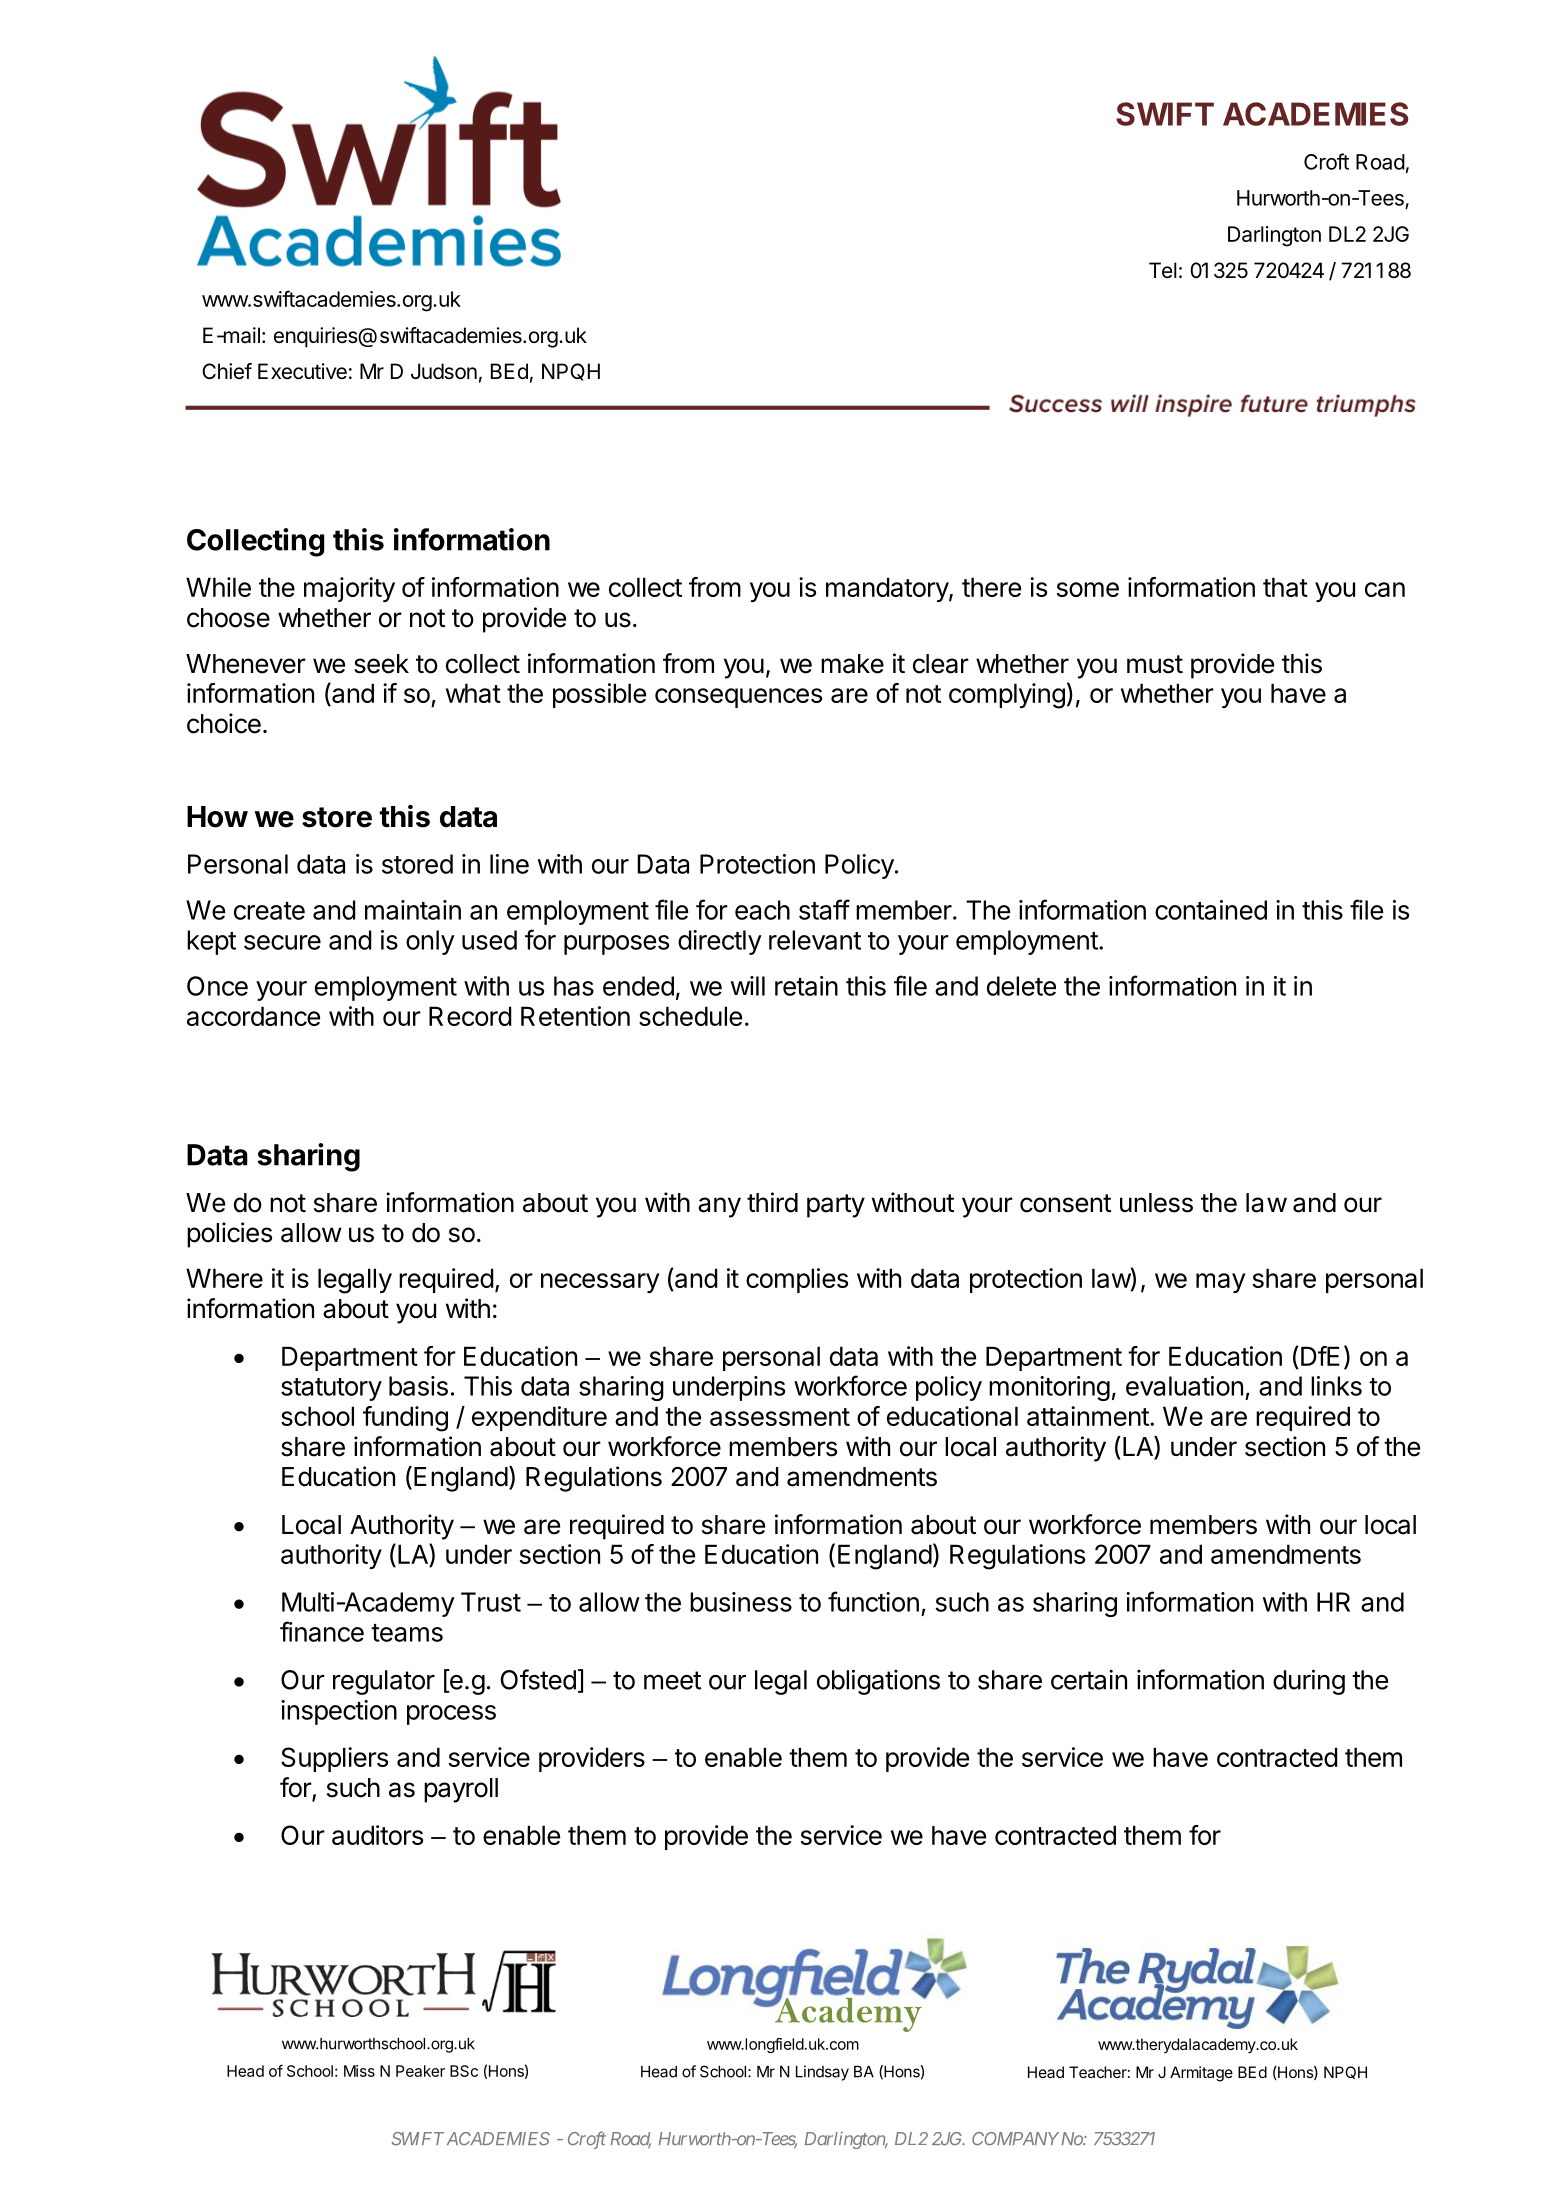  I want to click on unless, so click(1156, 1203).
